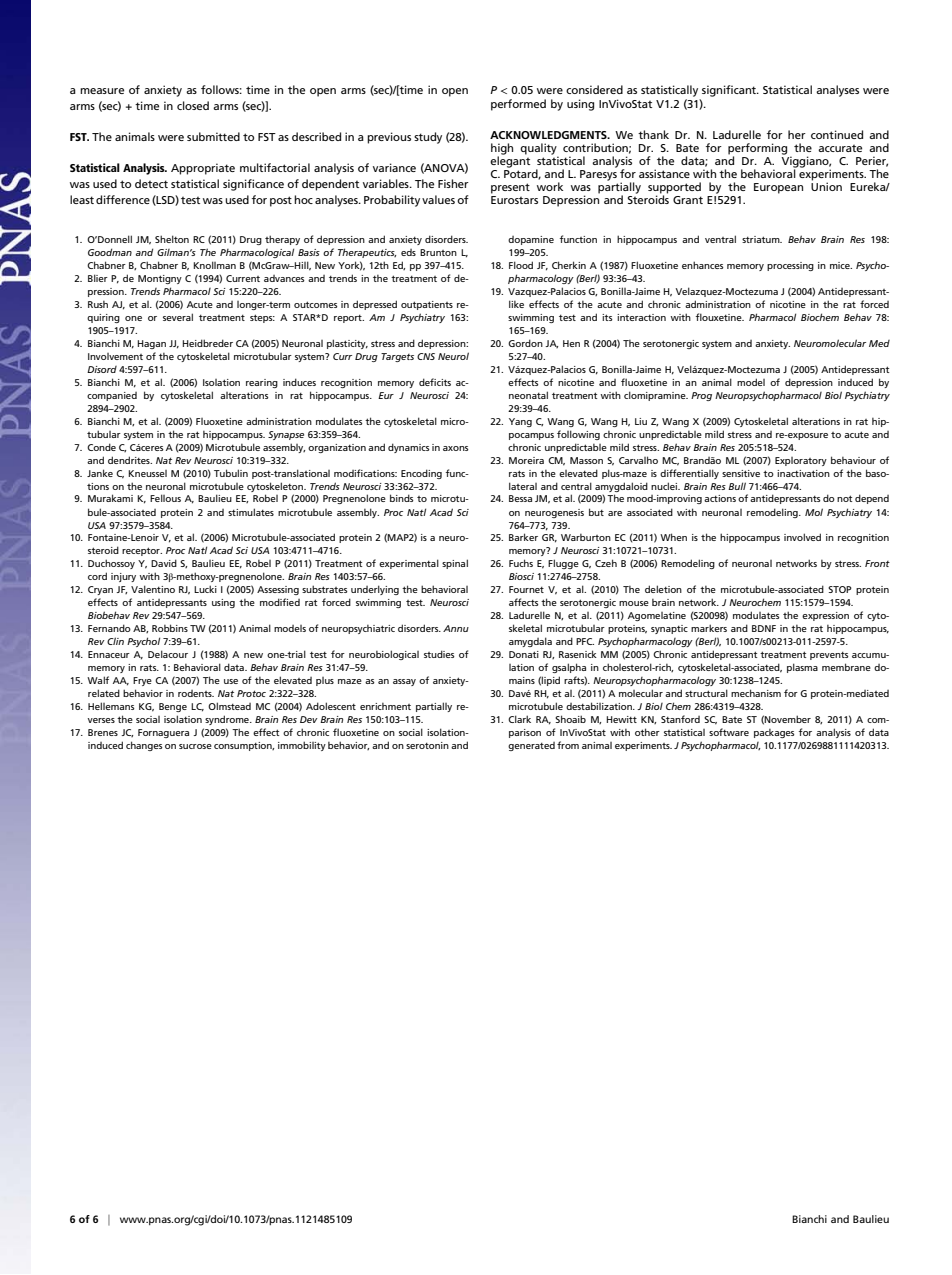 The image size is (952, 1275). I want to click on closed, so click(193, 105).
